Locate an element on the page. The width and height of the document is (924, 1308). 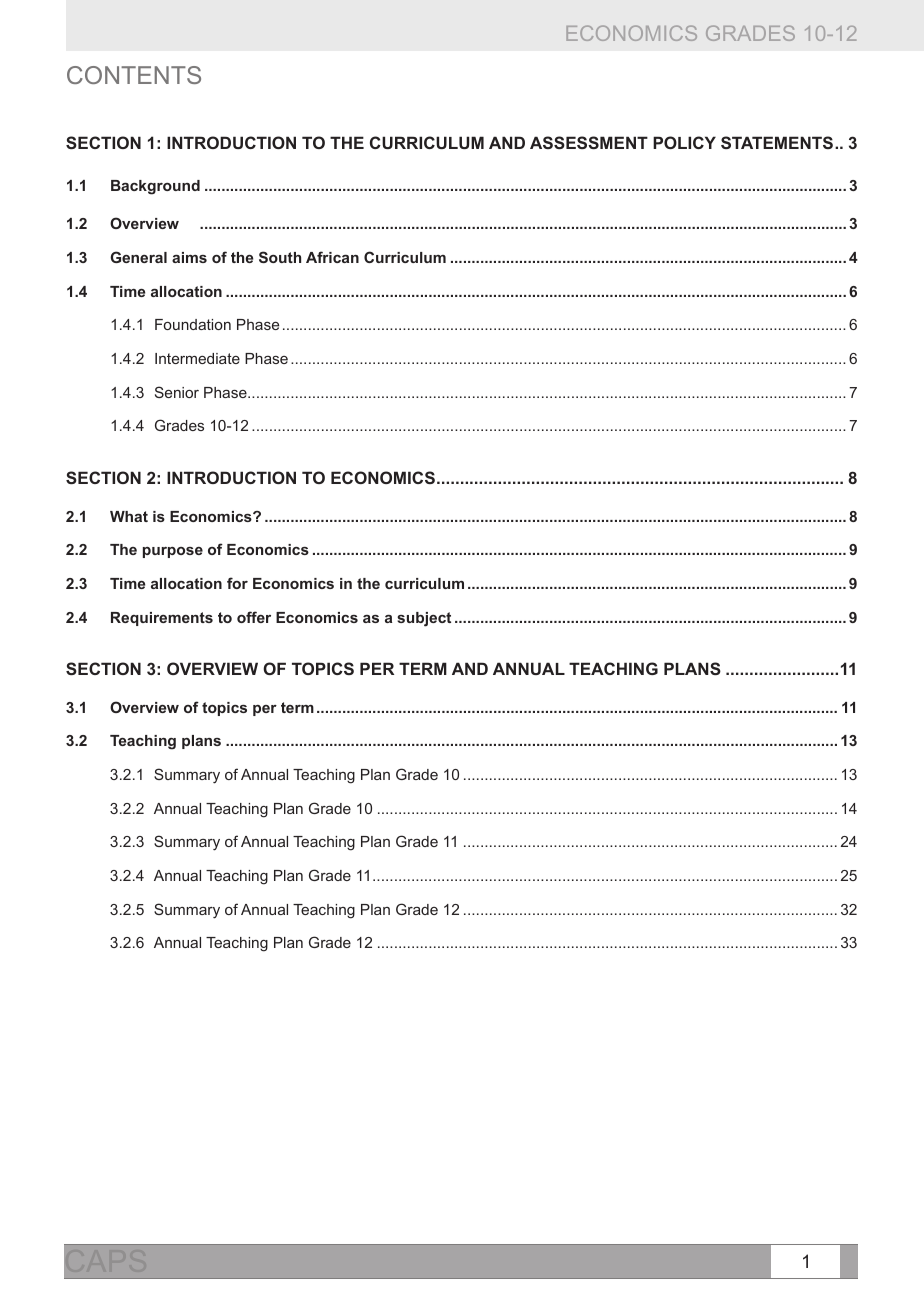
African is located at coordinates (332, 257).
